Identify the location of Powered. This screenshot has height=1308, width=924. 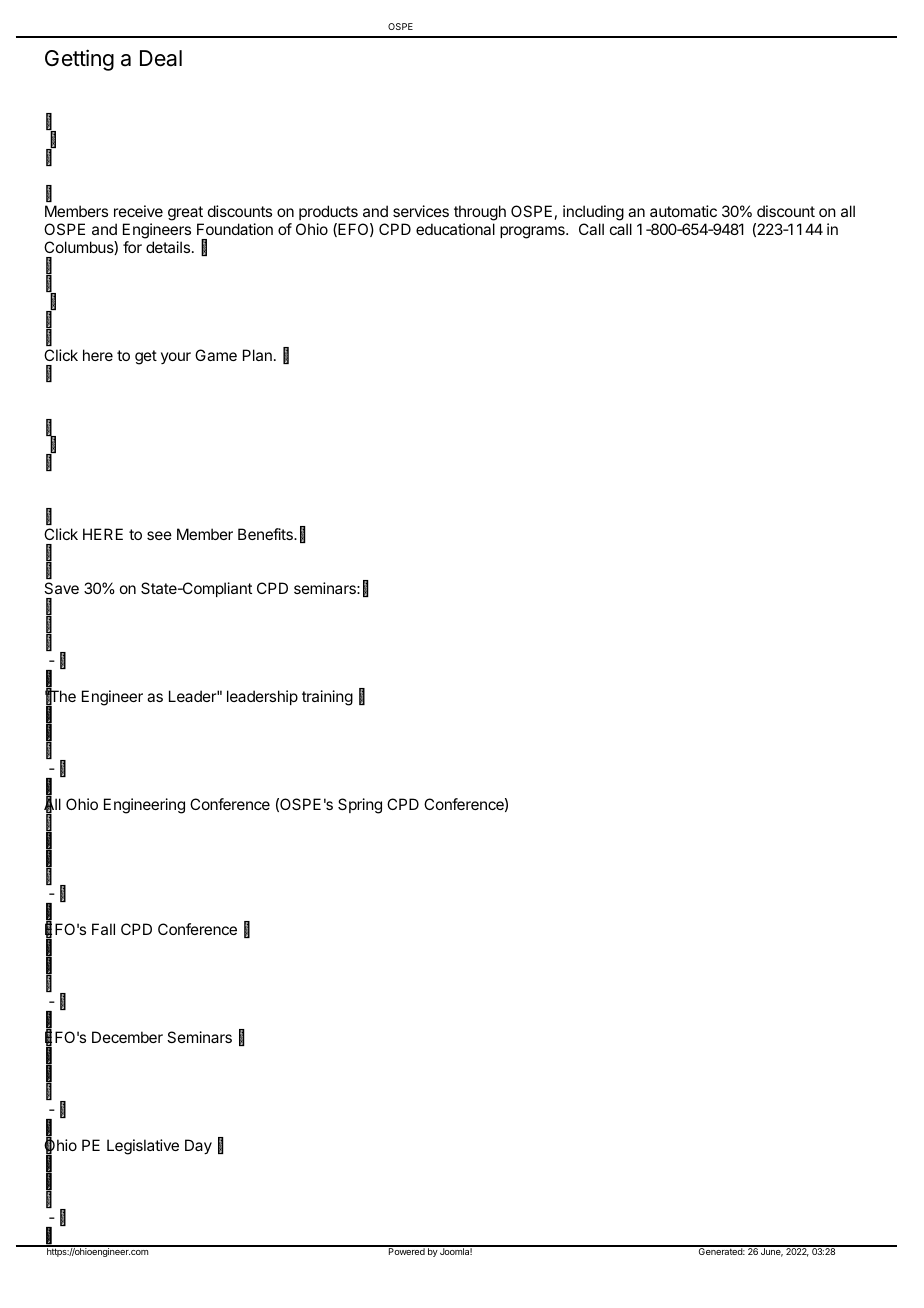
(406, 1250).
